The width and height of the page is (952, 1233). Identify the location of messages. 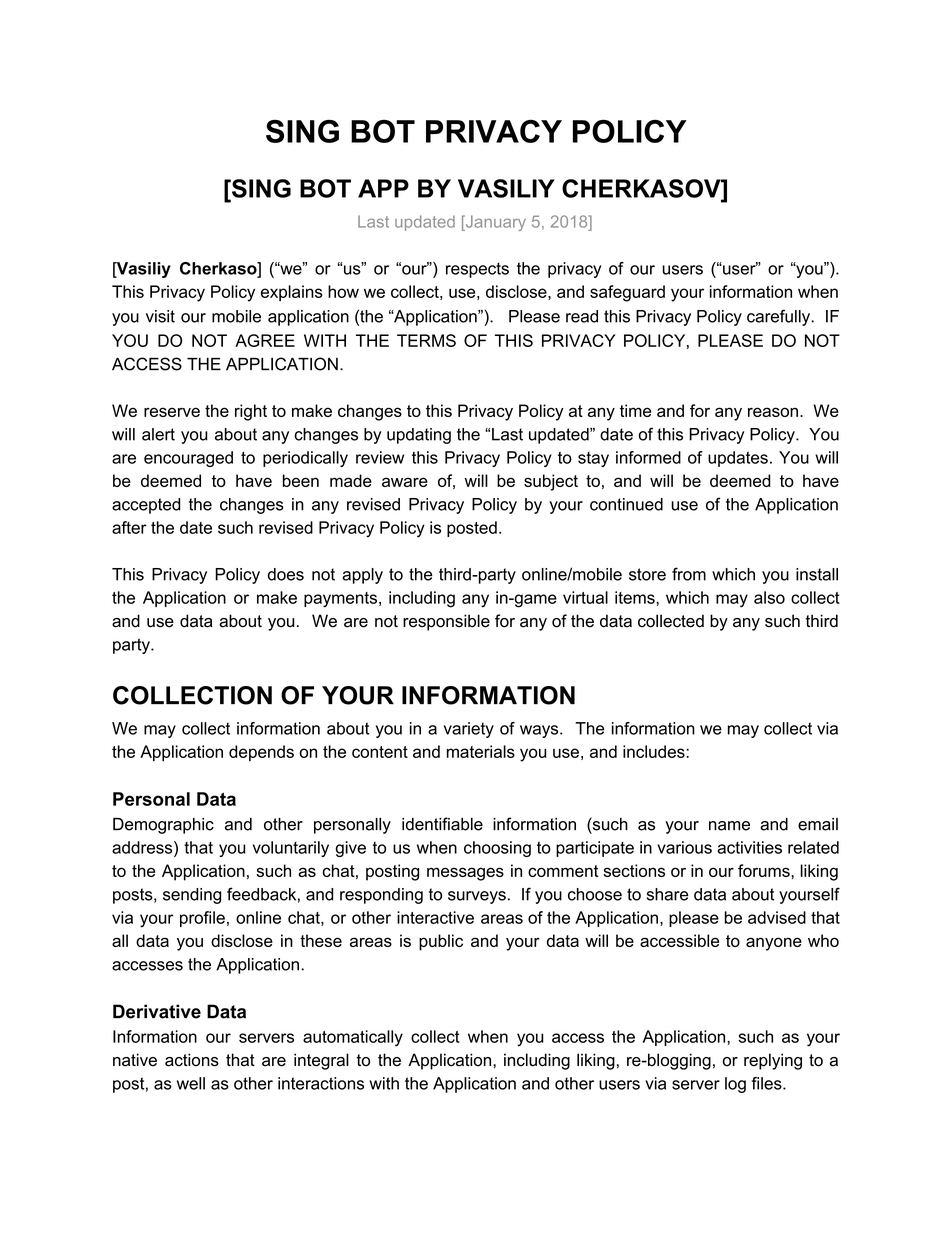
(465, 874).
